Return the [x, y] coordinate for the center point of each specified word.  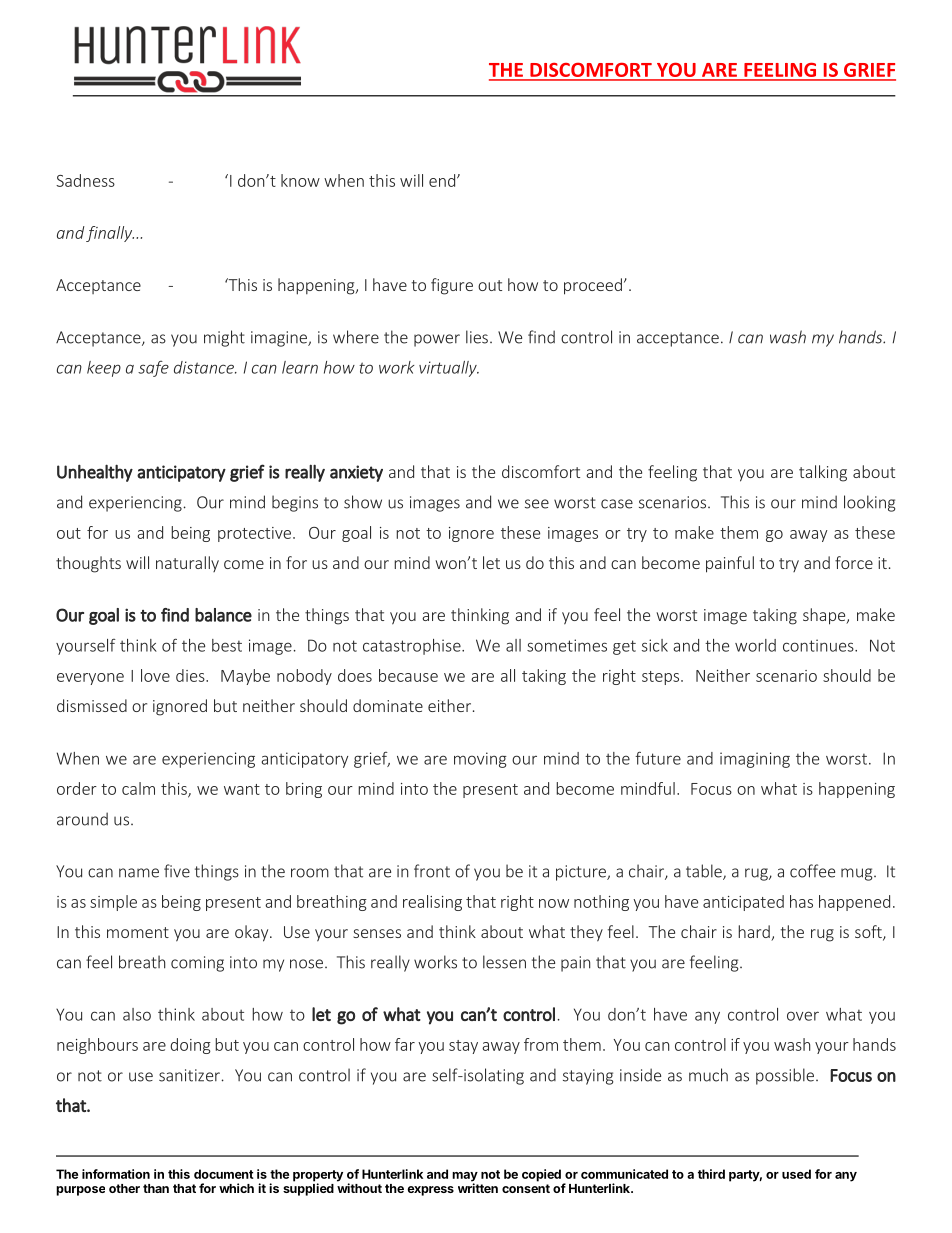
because [408, 675]
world [755, 645]
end [443, 180]
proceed [593, 286]
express [430, 1191]
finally [110, 234]
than [156, 1188]
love [155, 675]
